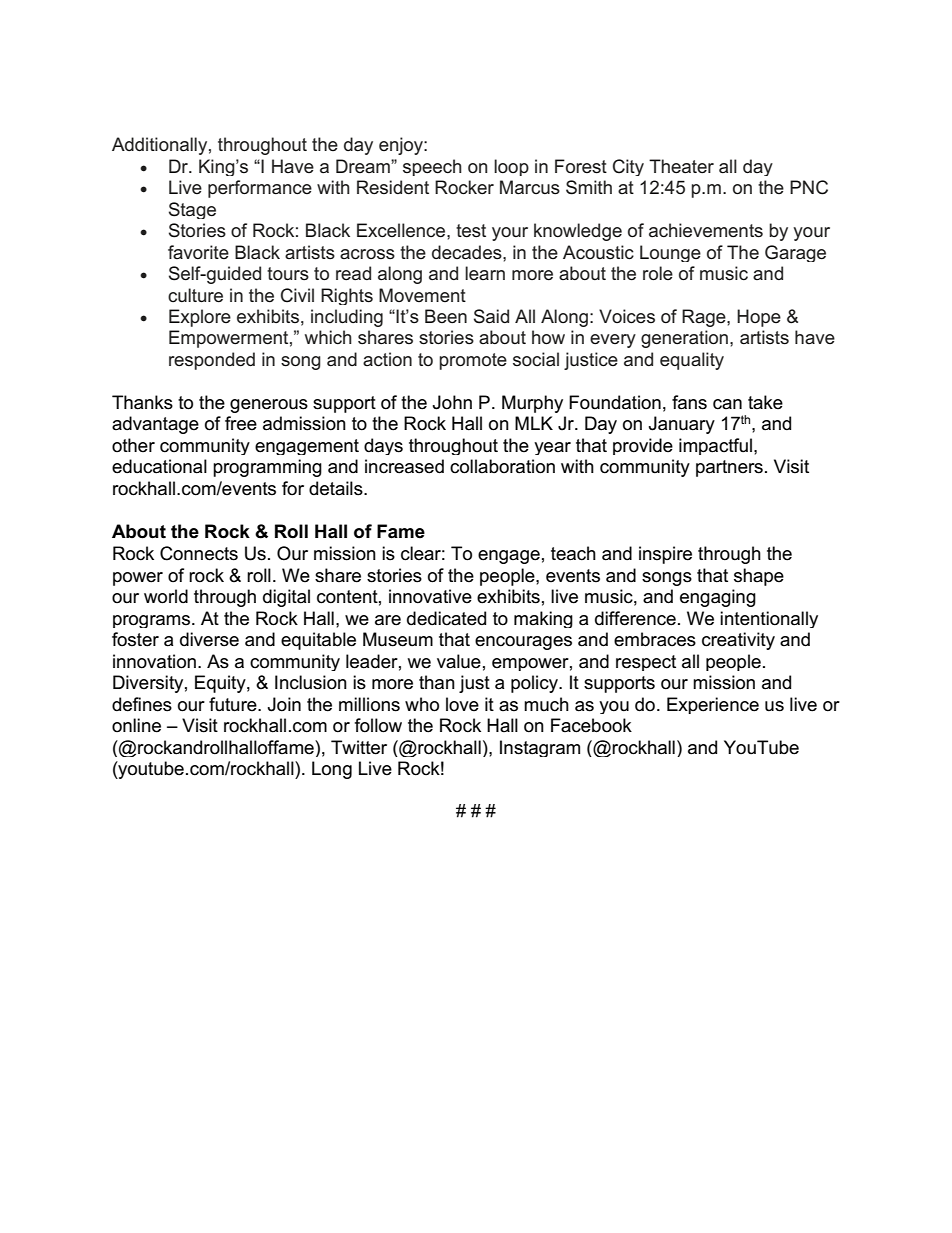 The height and width of the document is (1233, 952). Describe the element at coordinates (432, 167) in the document. I see `speech` at that location.
